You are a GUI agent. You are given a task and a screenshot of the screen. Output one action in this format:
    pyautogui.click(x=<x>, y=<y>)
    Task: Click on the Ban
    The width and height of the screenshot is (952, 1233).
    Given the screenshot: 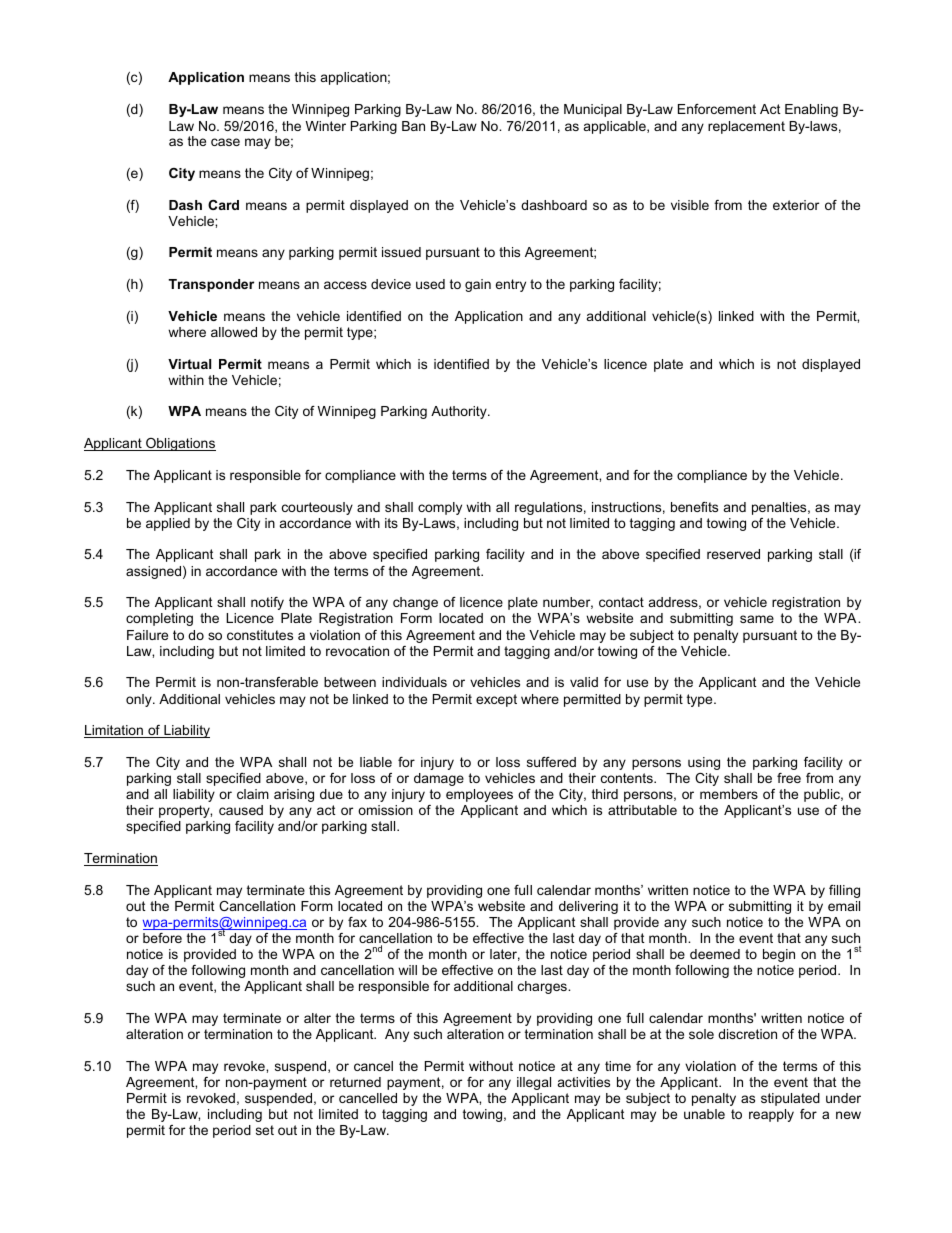 What is the action you would take?
    pyautogui.click(x=413, y=126)
